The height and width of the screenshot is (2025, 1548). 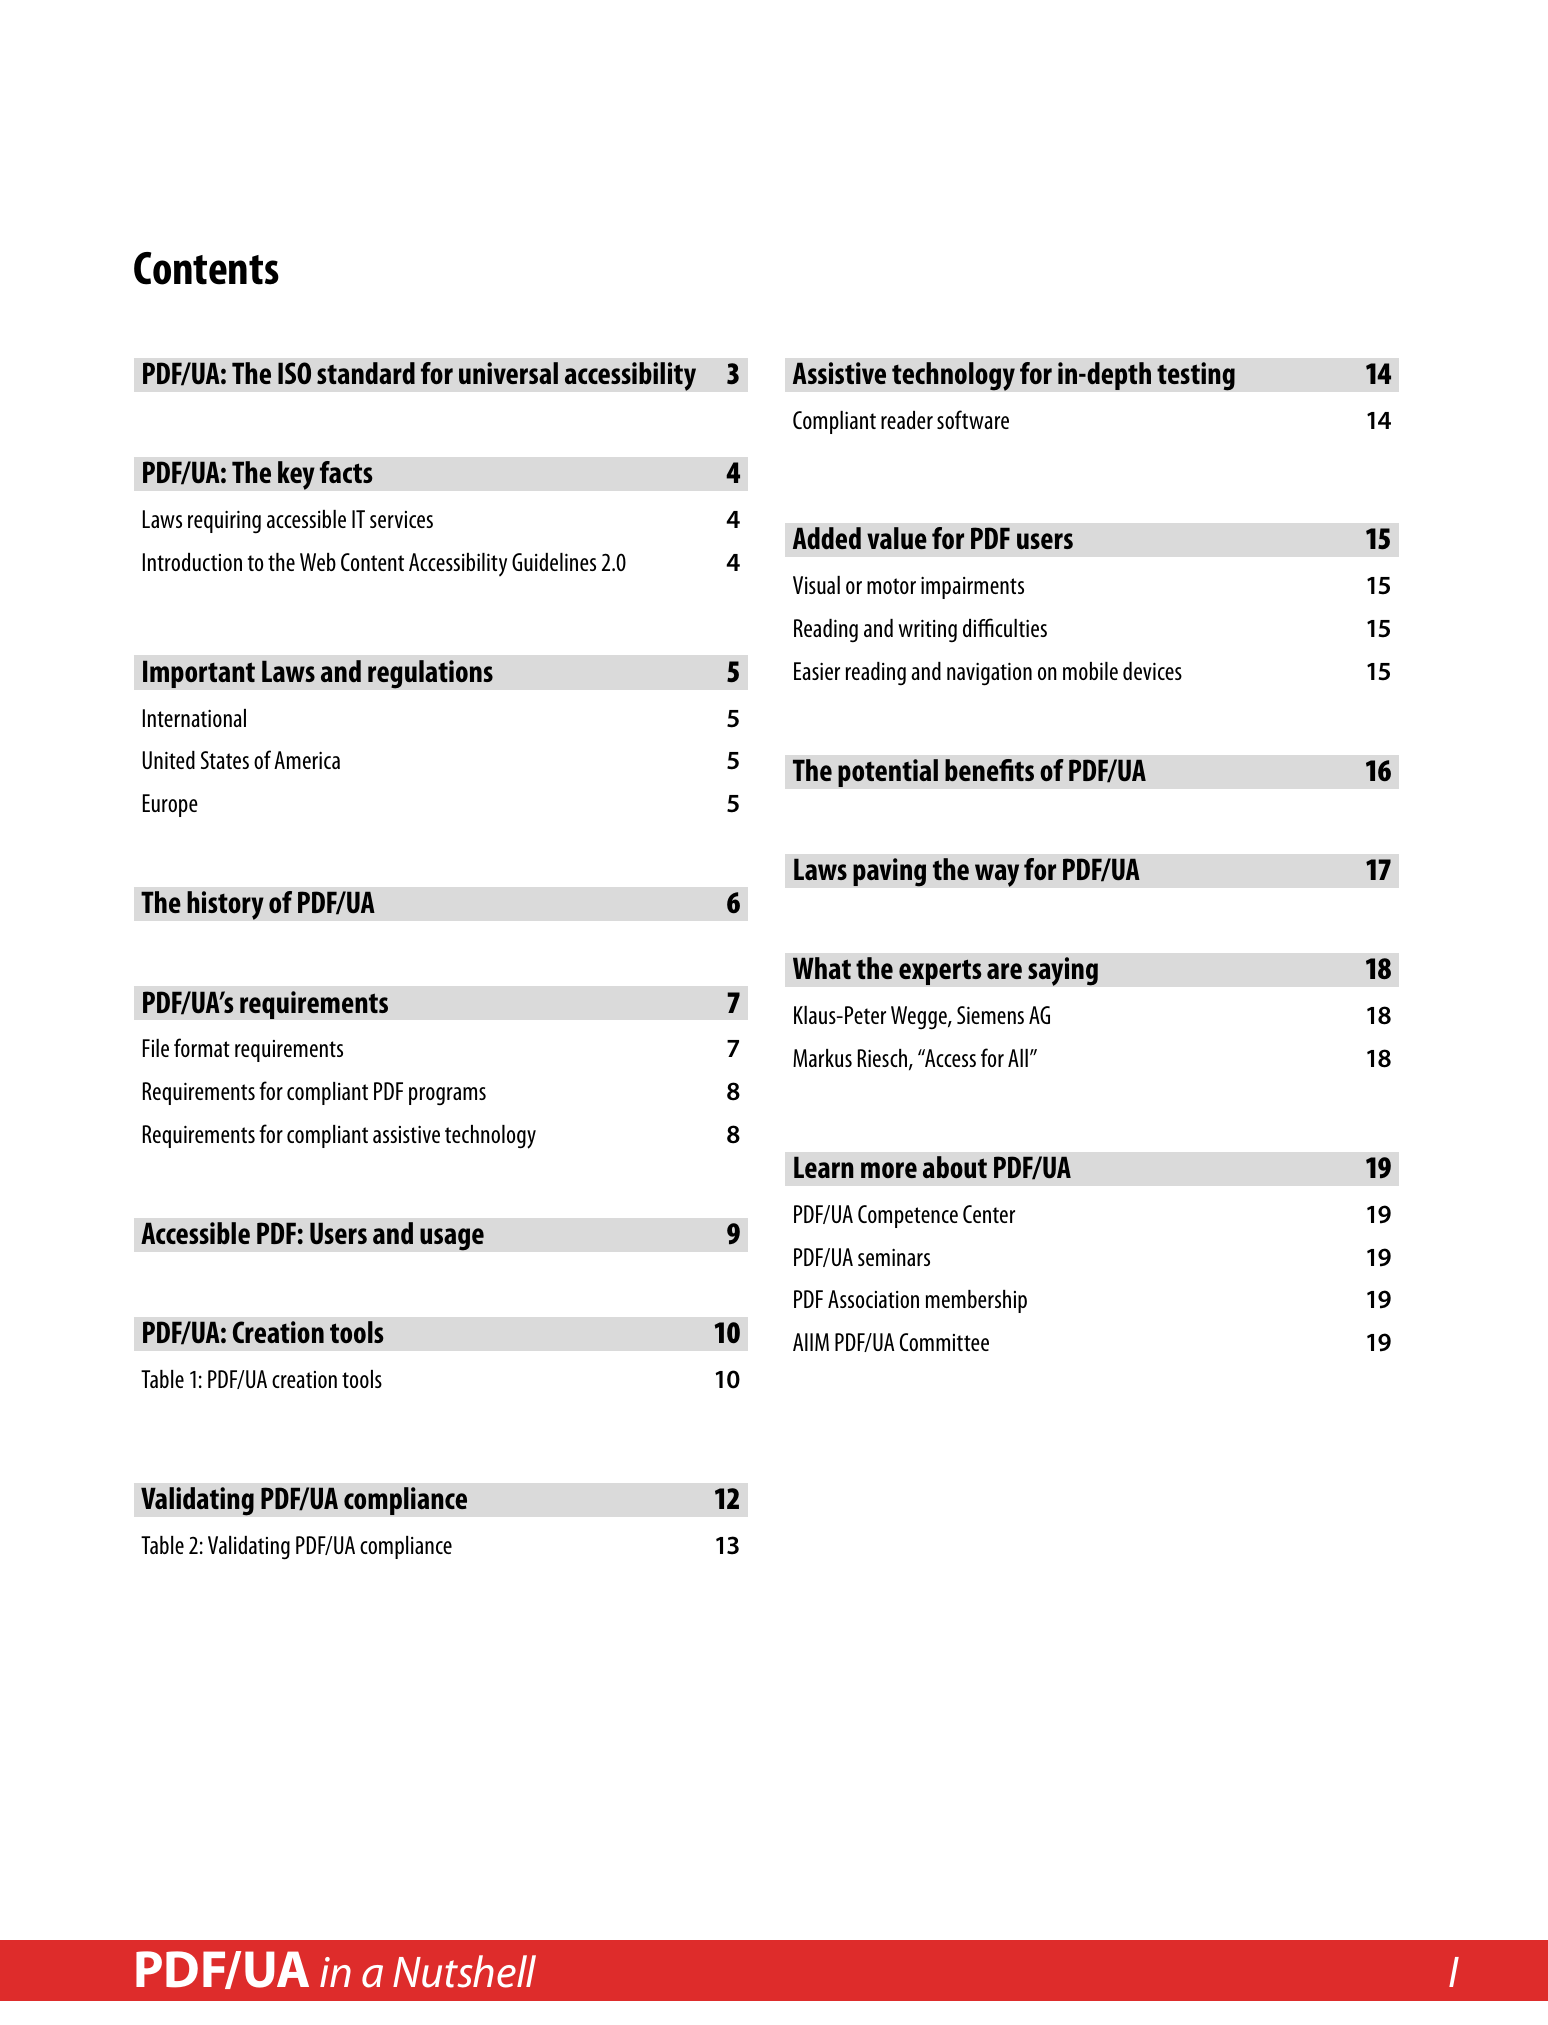 What do you see at coordinates (464, 1971) in the screenshot?
I see `Nutshell` at bounding box center [464, 1971].
